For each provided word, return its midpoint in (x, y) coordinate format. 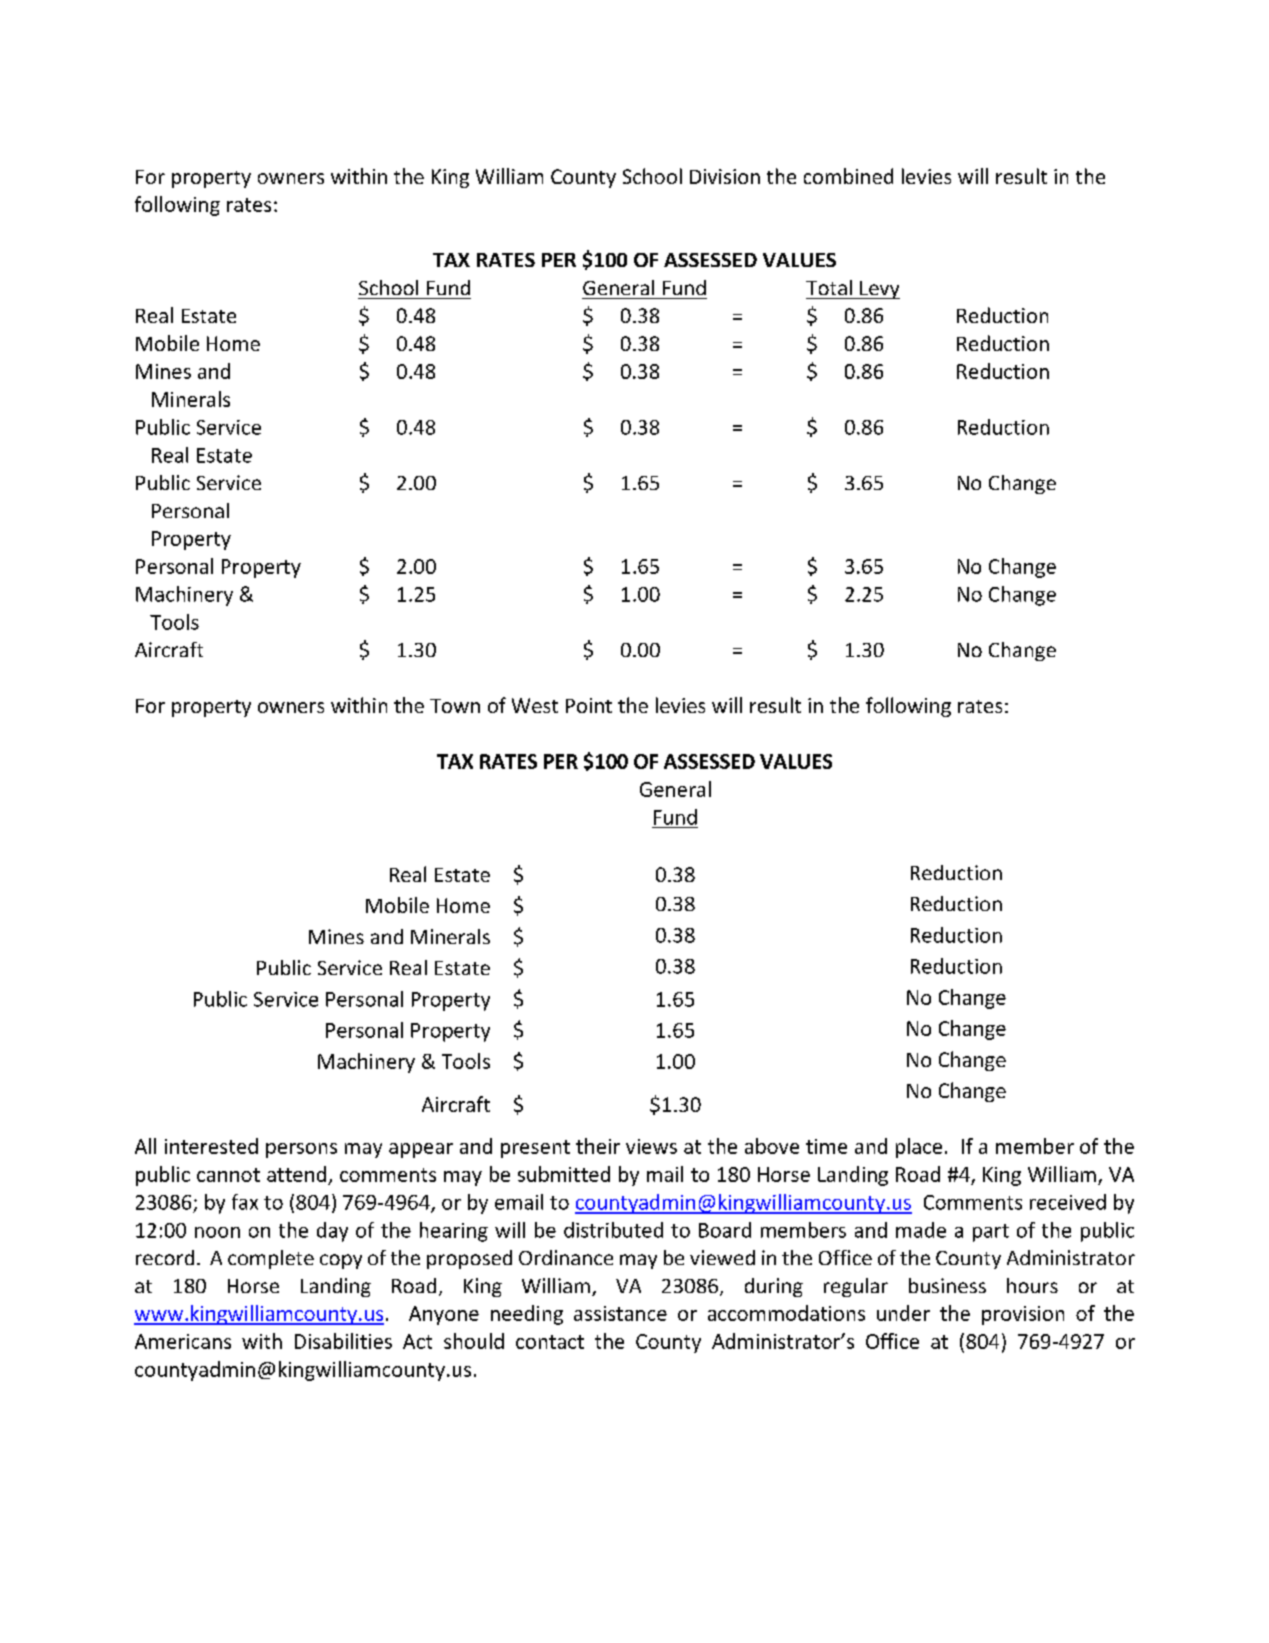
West (535, 705)
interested (211, 1146)
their (598, 1146)
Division (725, 176)
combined (848, 176)
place (919, 1148)
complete (271, 1259)
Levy (879, 290)
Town (455, 706)
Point (589, 705)
